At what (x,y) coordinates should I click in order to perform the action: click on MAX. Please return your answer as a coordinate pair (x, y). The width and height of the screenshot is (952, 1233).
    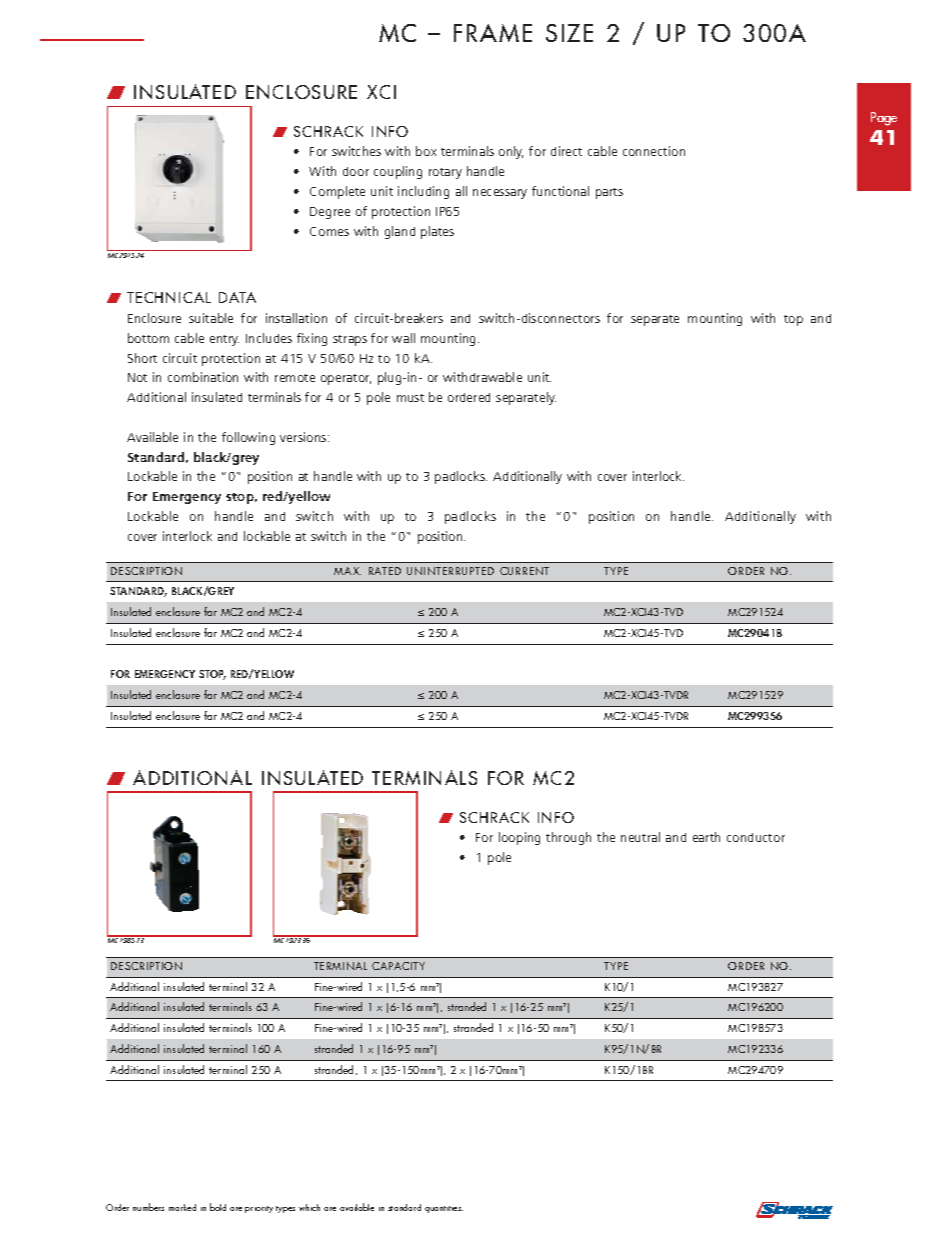
    Looking at the image, I should click on (347, 571).
